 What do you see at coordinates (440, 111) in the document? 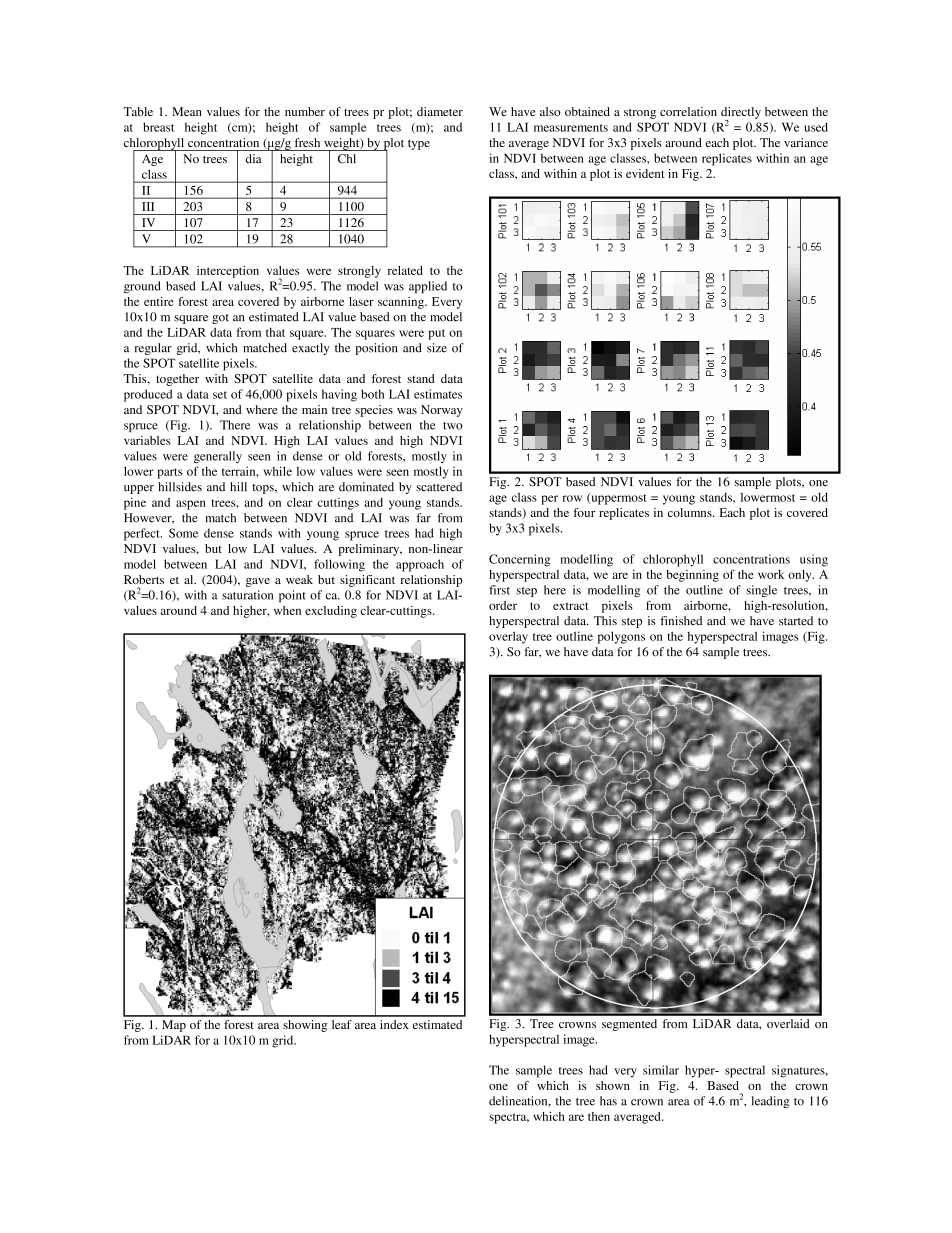
I see `diameter` at bounding box center [440, 111].
